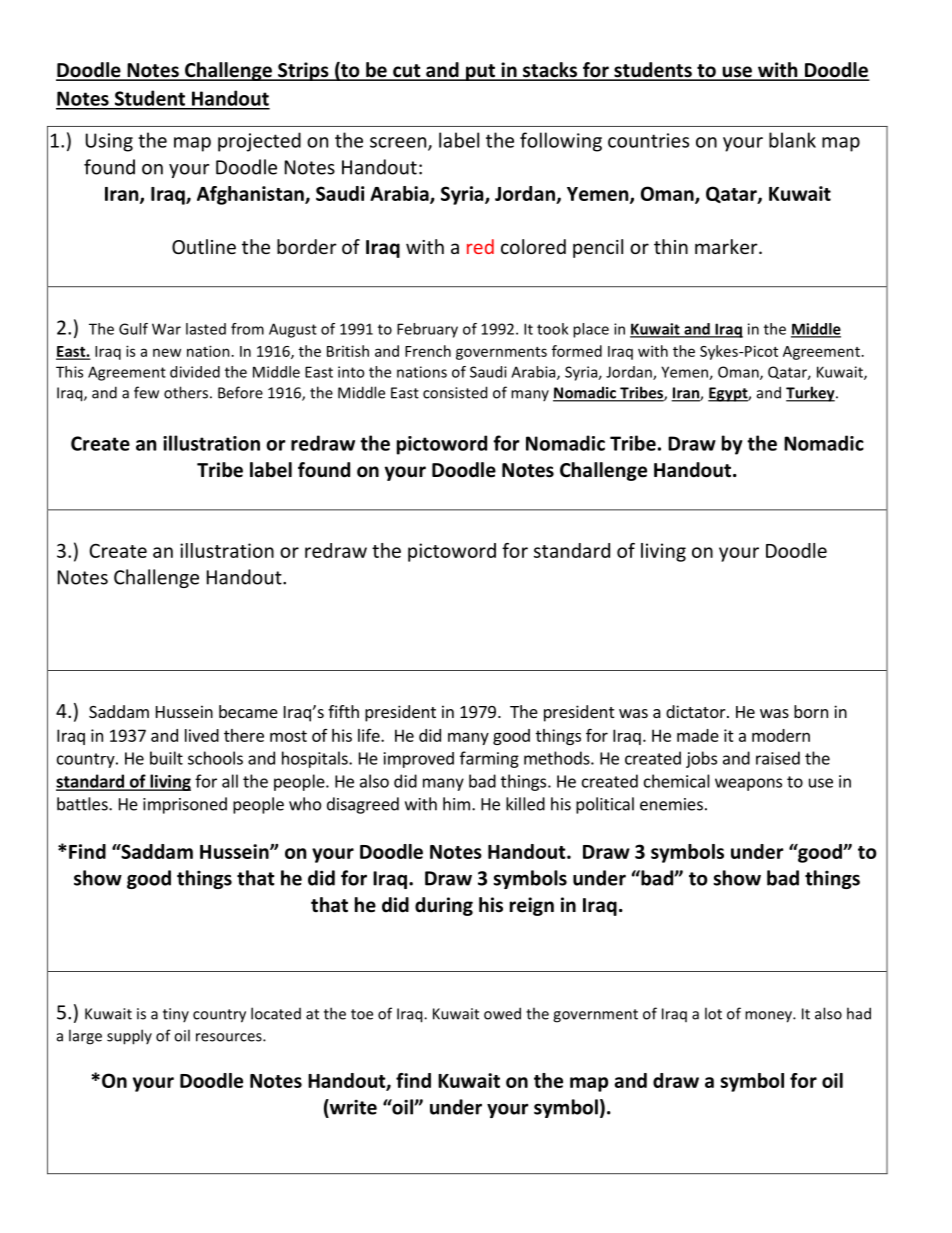 This image has height=1233, width=952. What do you see at coordinates (480, 72) in the image?
I see `put` at bounding box center [480, 72].
